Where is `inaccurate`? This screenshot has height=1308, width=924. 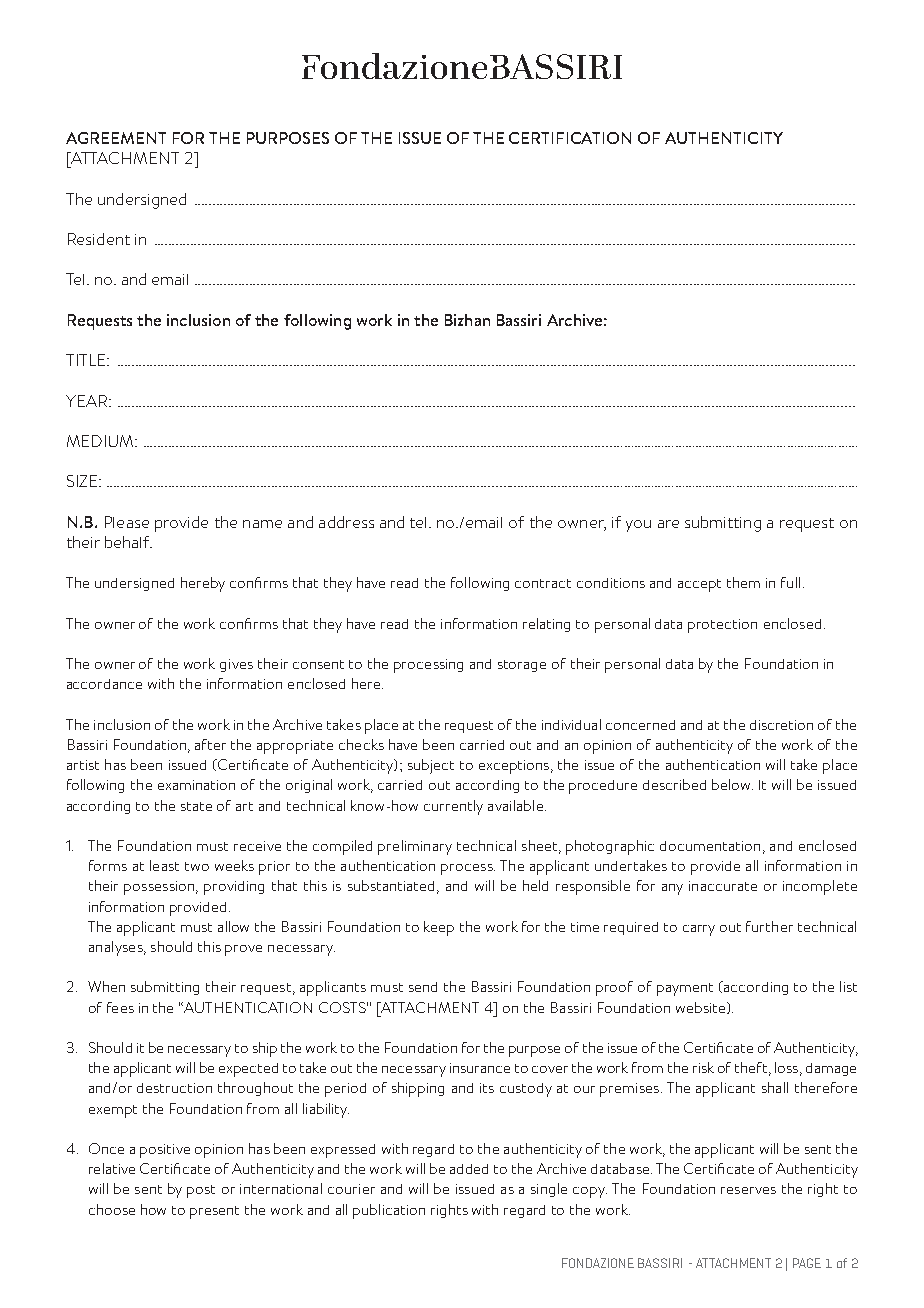
inaccurate is located at coordinates (723, 886).
